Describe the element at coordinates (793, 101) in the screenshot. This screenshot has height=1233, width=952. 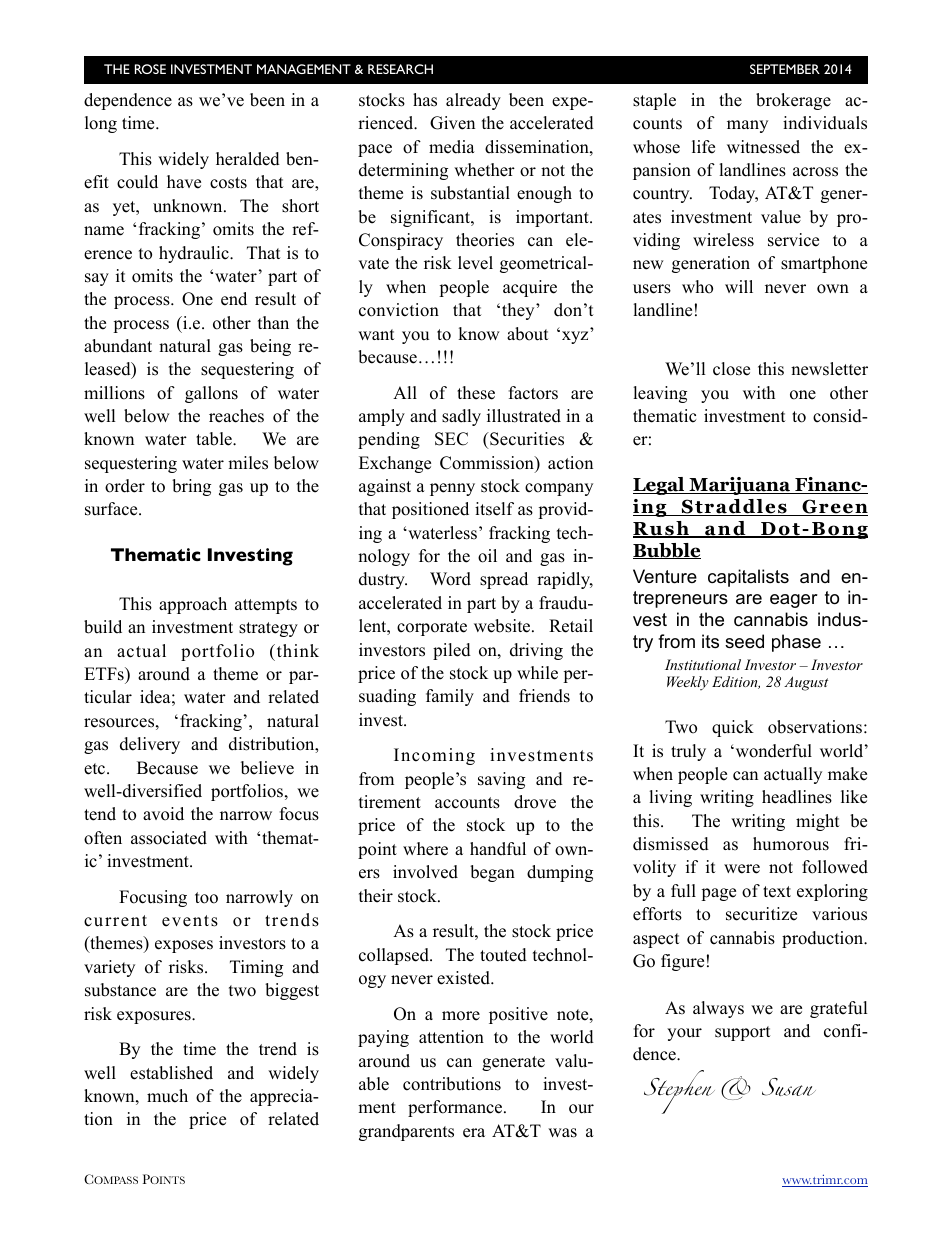
I see `brokerage` at that location.
